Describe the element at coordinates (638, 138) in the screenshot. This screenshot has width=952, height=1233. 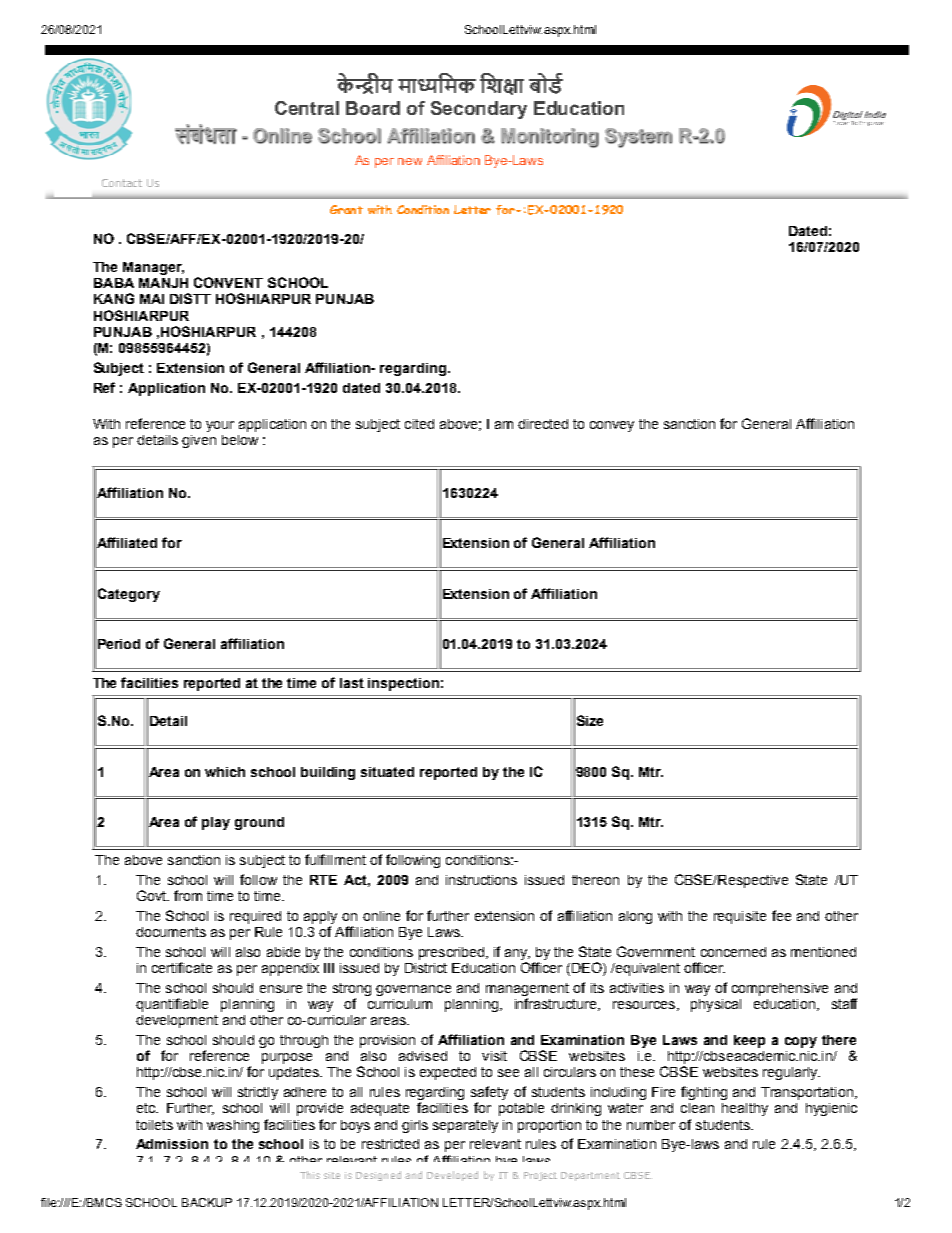
I see `System` at that location.
